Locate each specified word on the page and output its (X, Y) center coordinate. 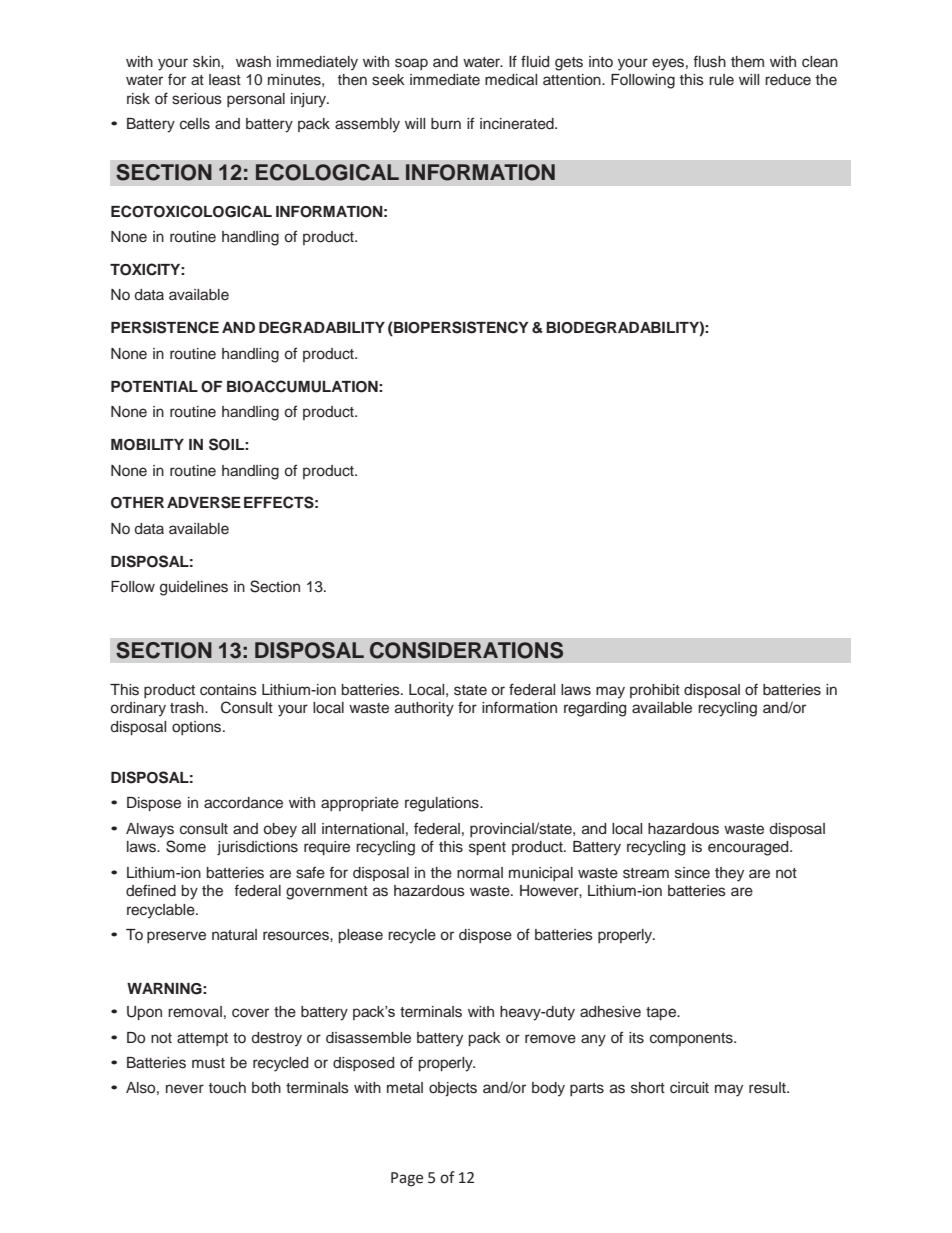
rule (721, 80)
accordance (243, 803)
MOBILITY (147, 445)
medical (511, 80)
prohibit (655, 691)
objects (453, 1089)
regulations (443, 804)
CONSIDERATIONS (466, 650)
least (225, 80)
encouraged (749, 848)
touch (227, 1088)
